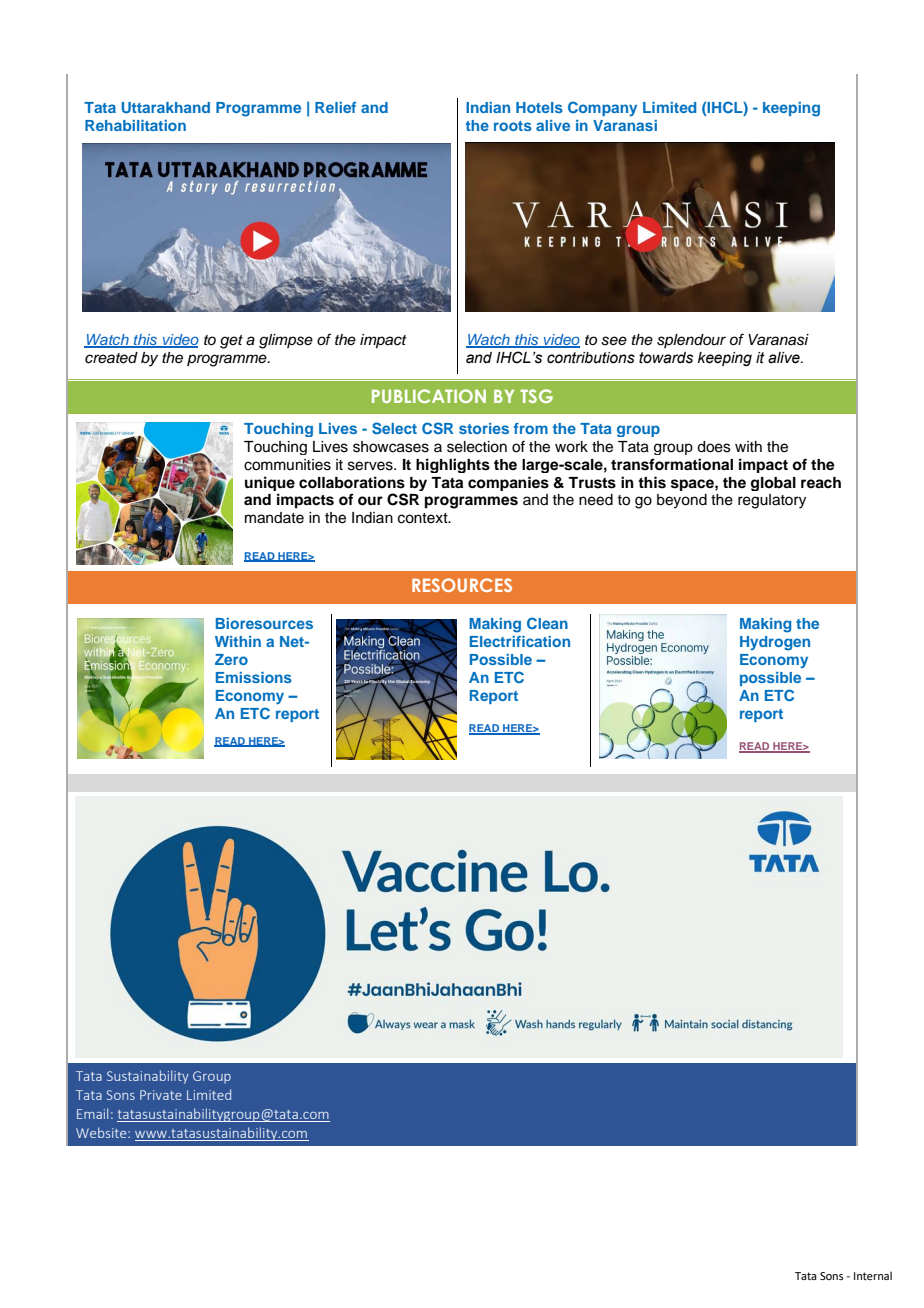 Image resolution: width=924 pixels, height=1308 pixels. Describe the element at coordinates (691, 341) in the screenshot. I see `splendour` at that location.
